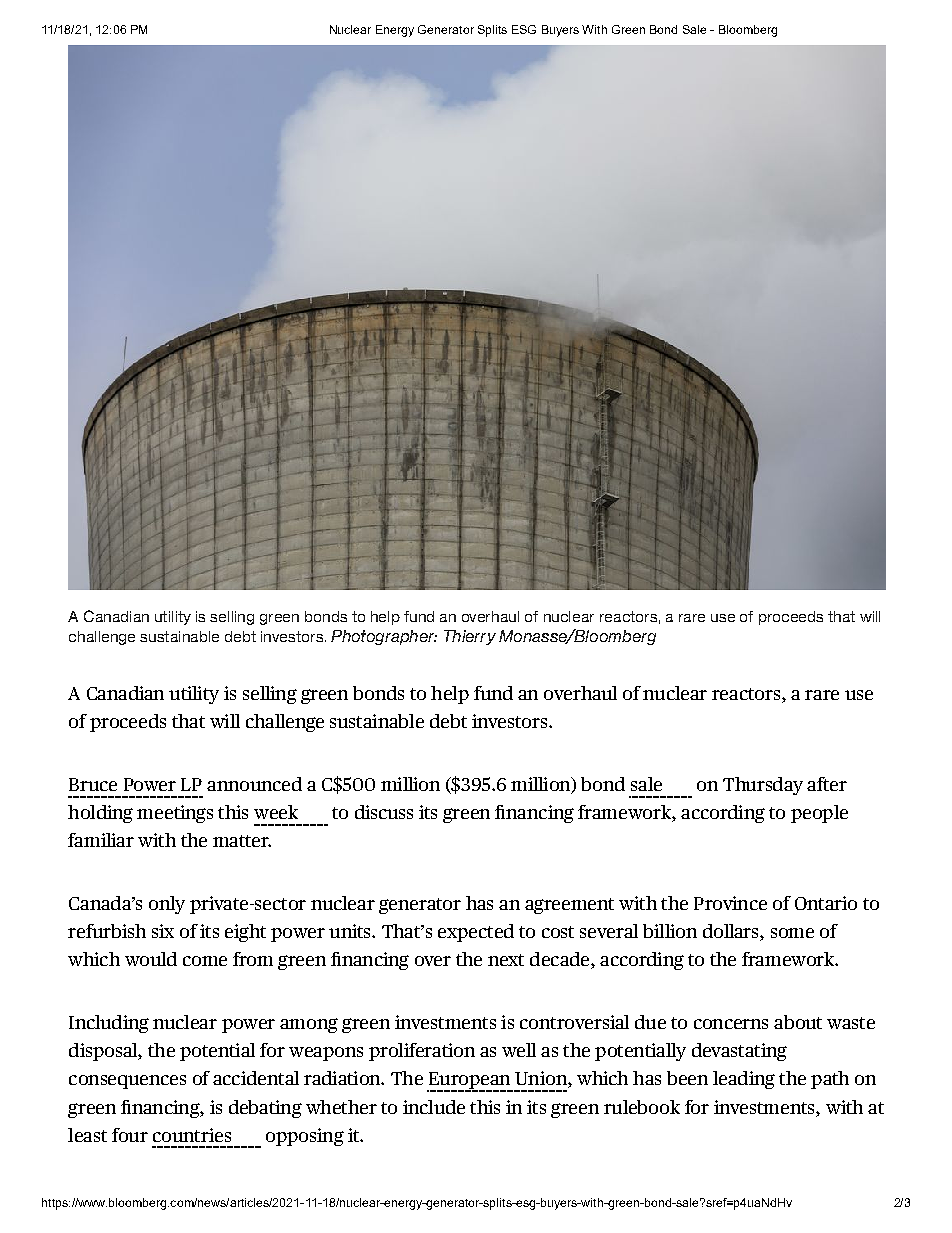  I want to click on after, so click(827, 784).
